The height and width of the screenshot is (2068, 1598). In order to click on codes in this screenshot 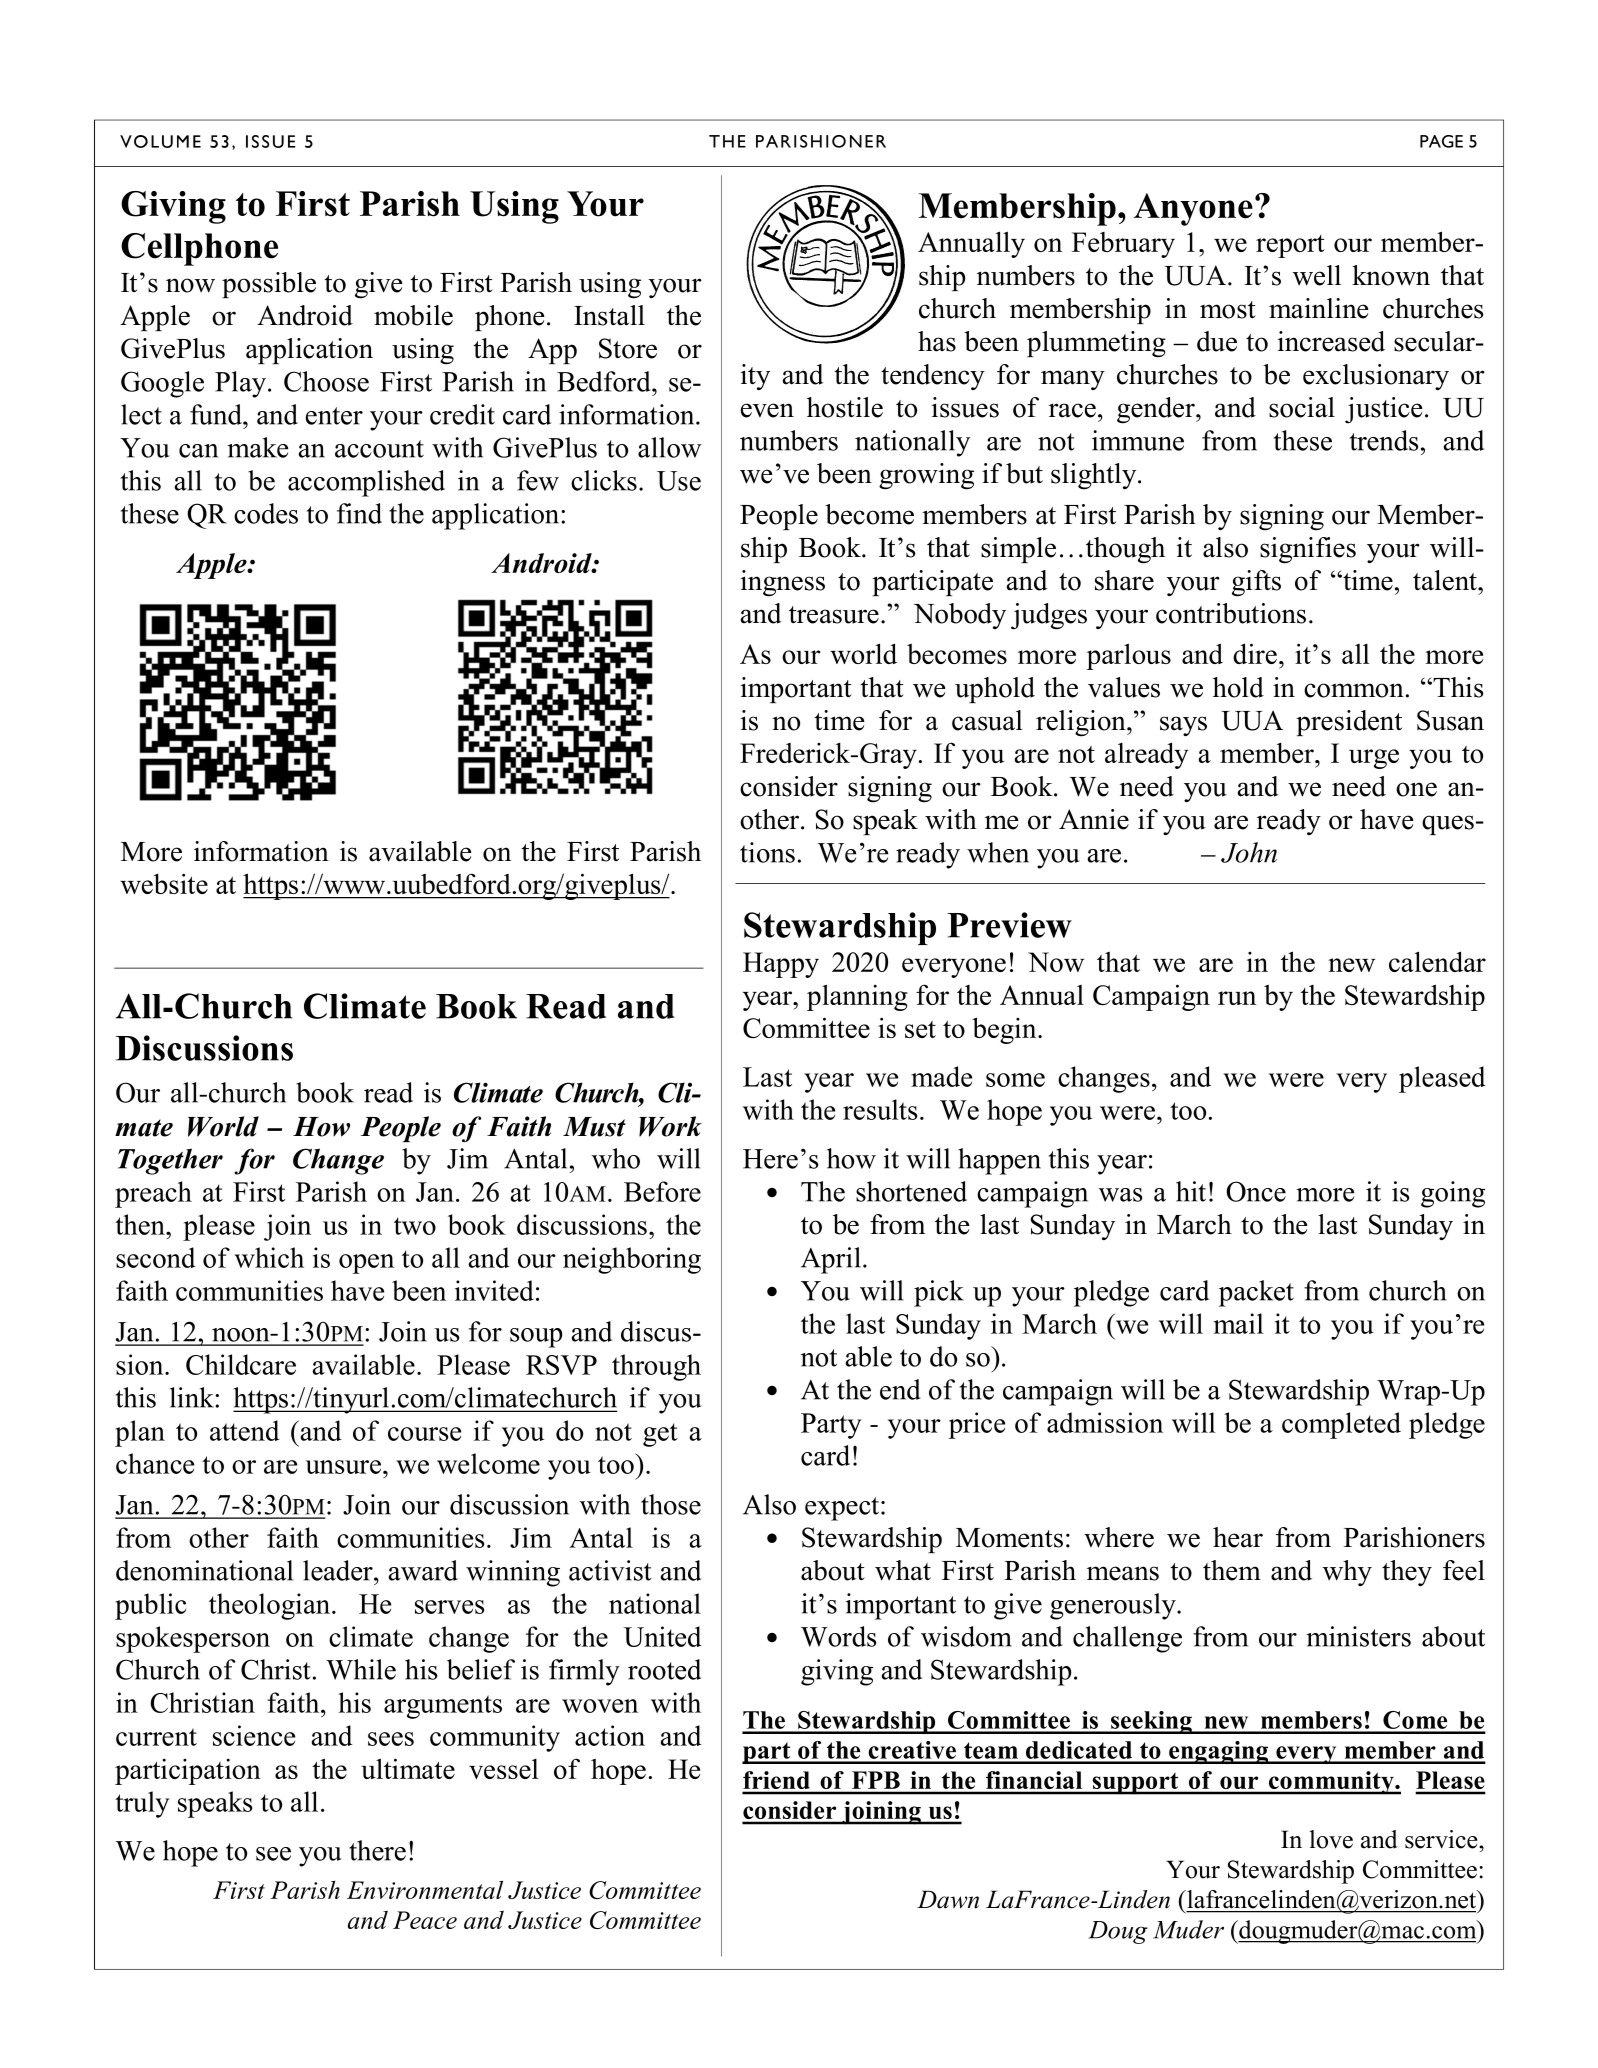, I will do `click(266, 513)`.
